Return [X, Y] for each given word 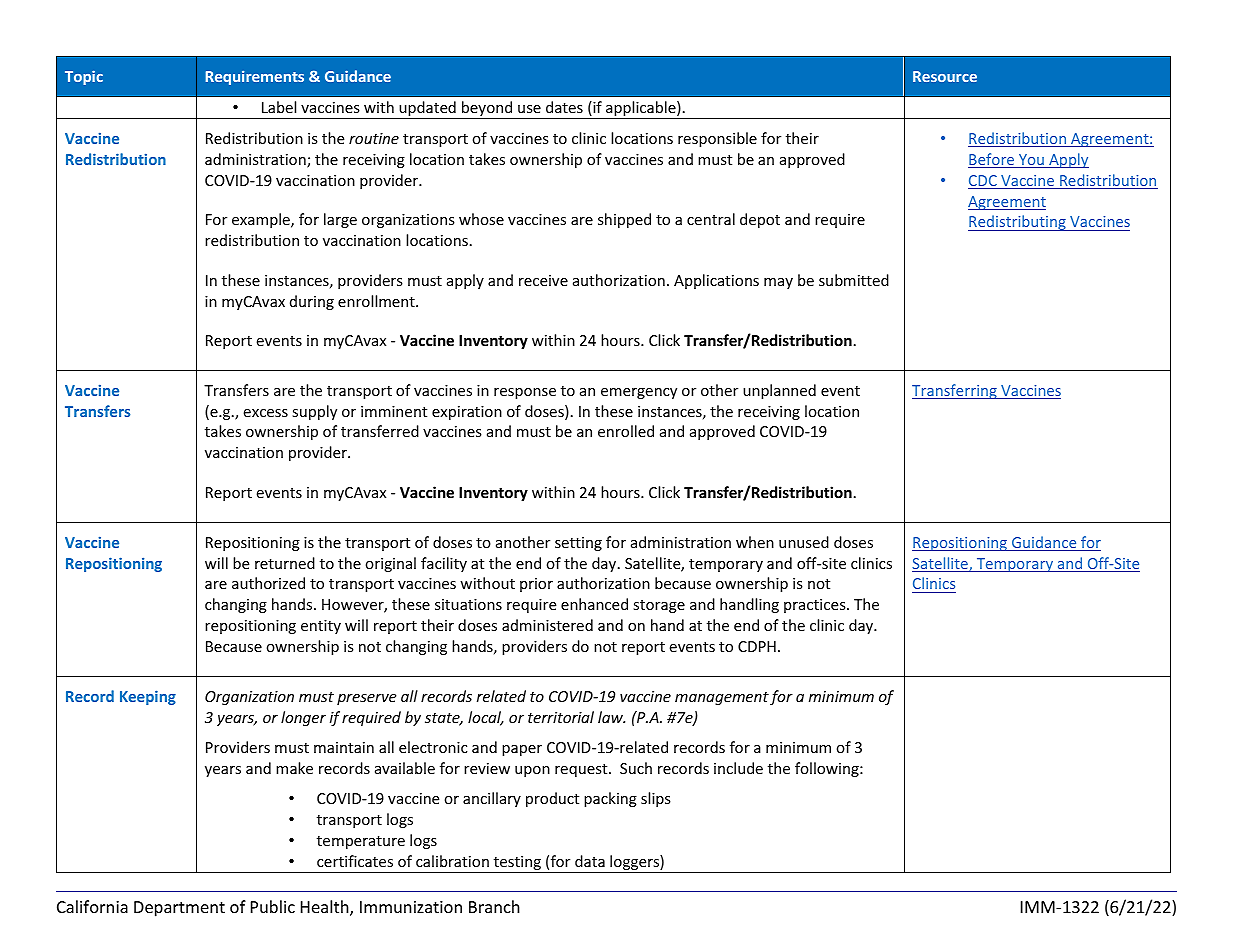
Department [179, 909]
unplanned [779, 391]
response [525, 393]
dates [564, 107]
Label [279, 107]
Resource [945, 76]
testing [517, 864]
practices [816, 606]
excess [265, 413]
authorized [268, 583]
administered [547, 625]
